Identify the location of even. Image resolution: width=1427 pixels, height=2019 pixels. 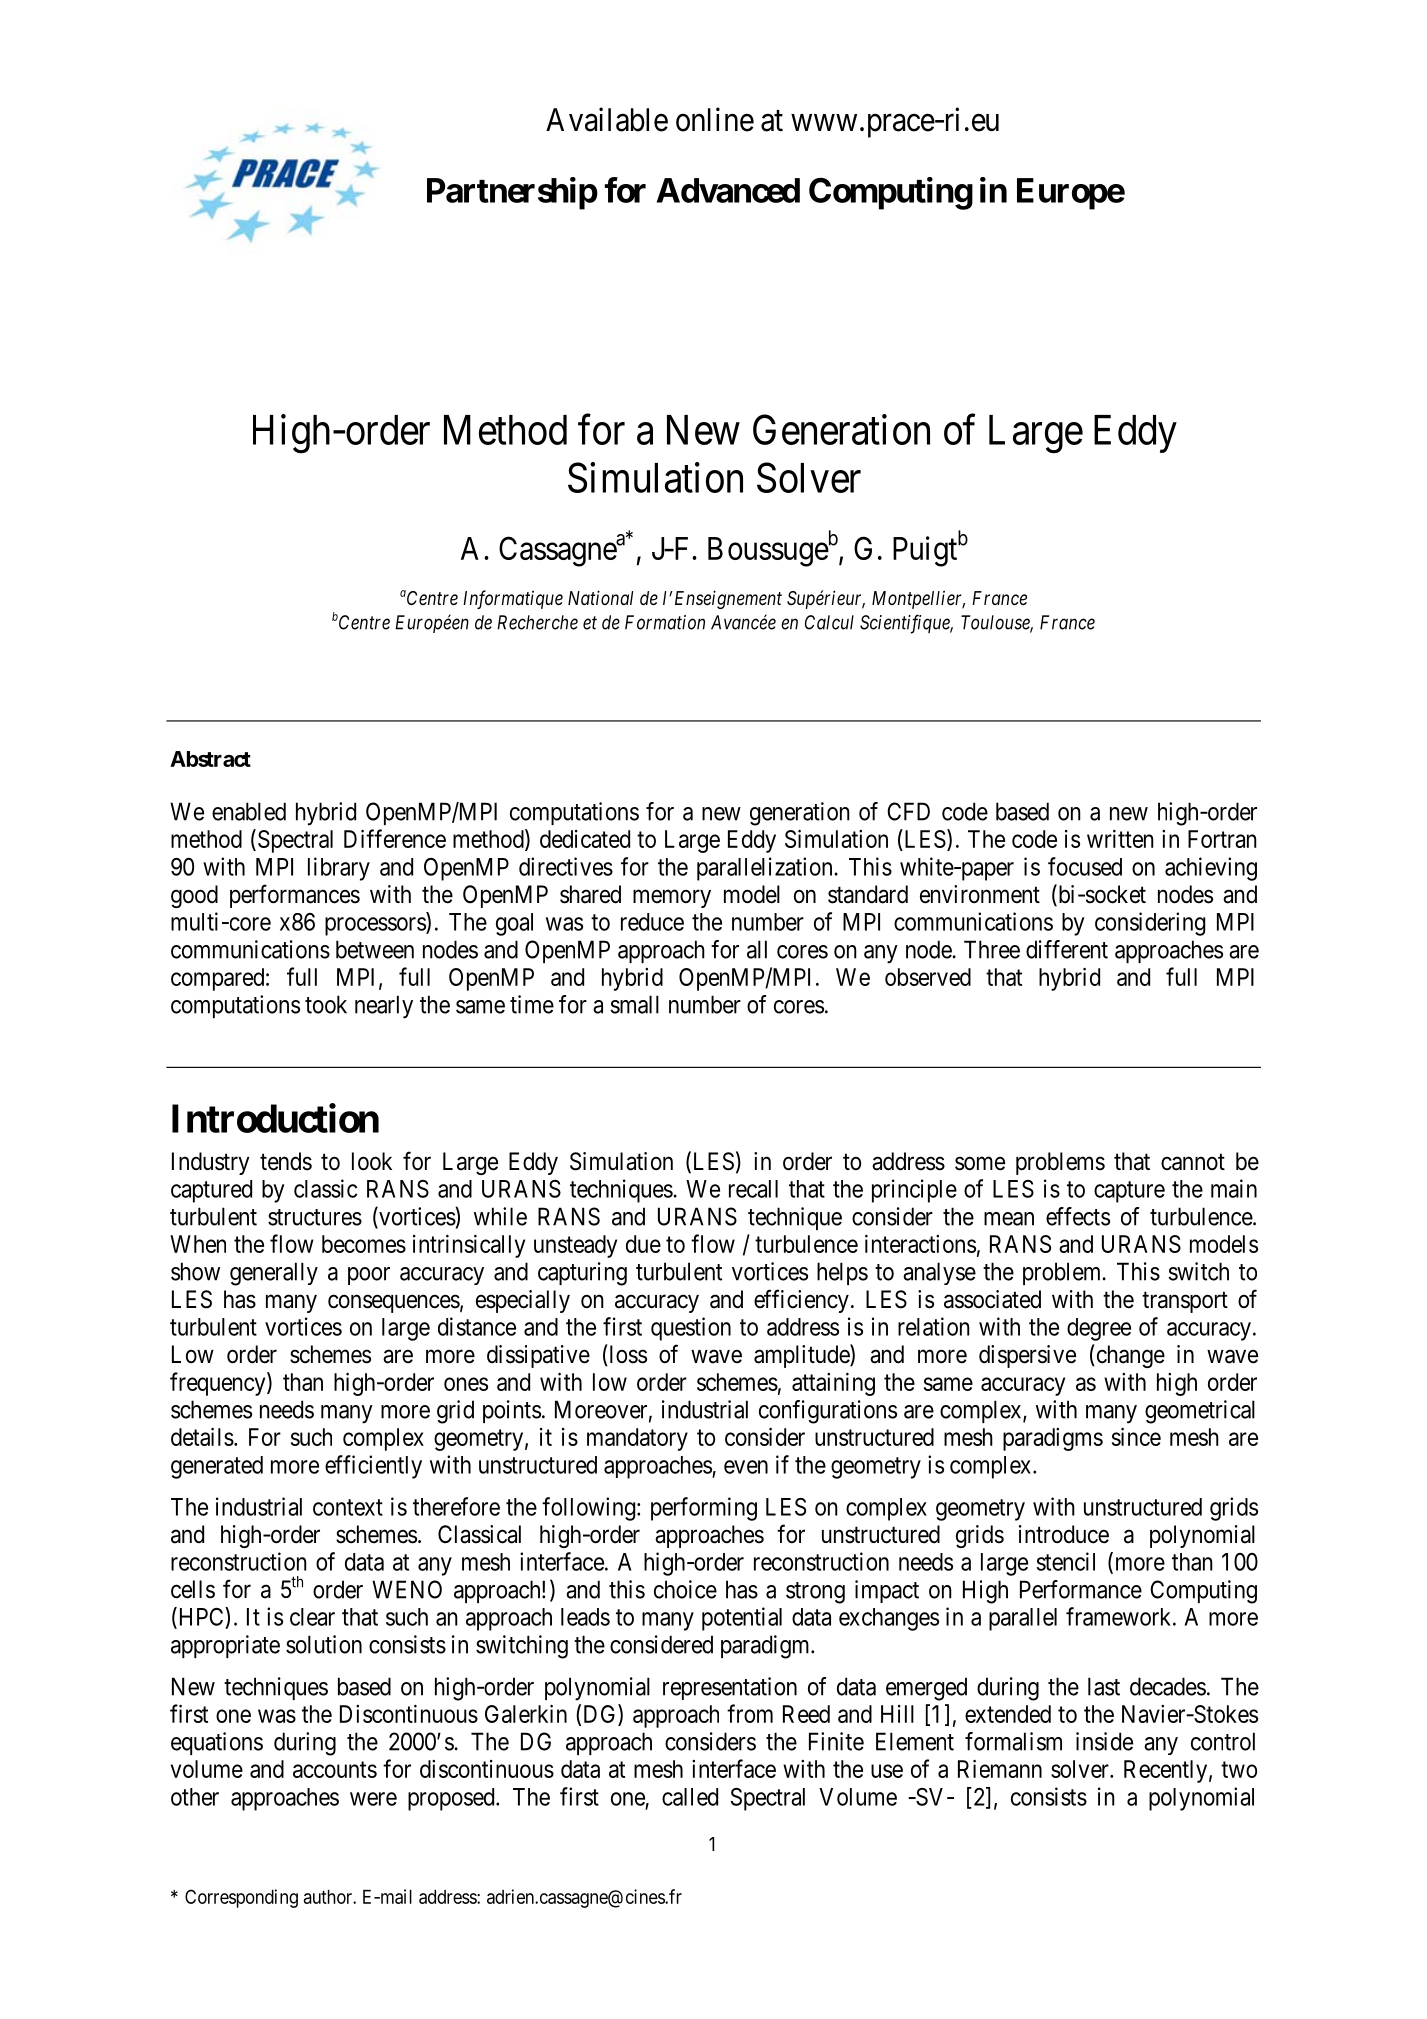
(746, 1467).
